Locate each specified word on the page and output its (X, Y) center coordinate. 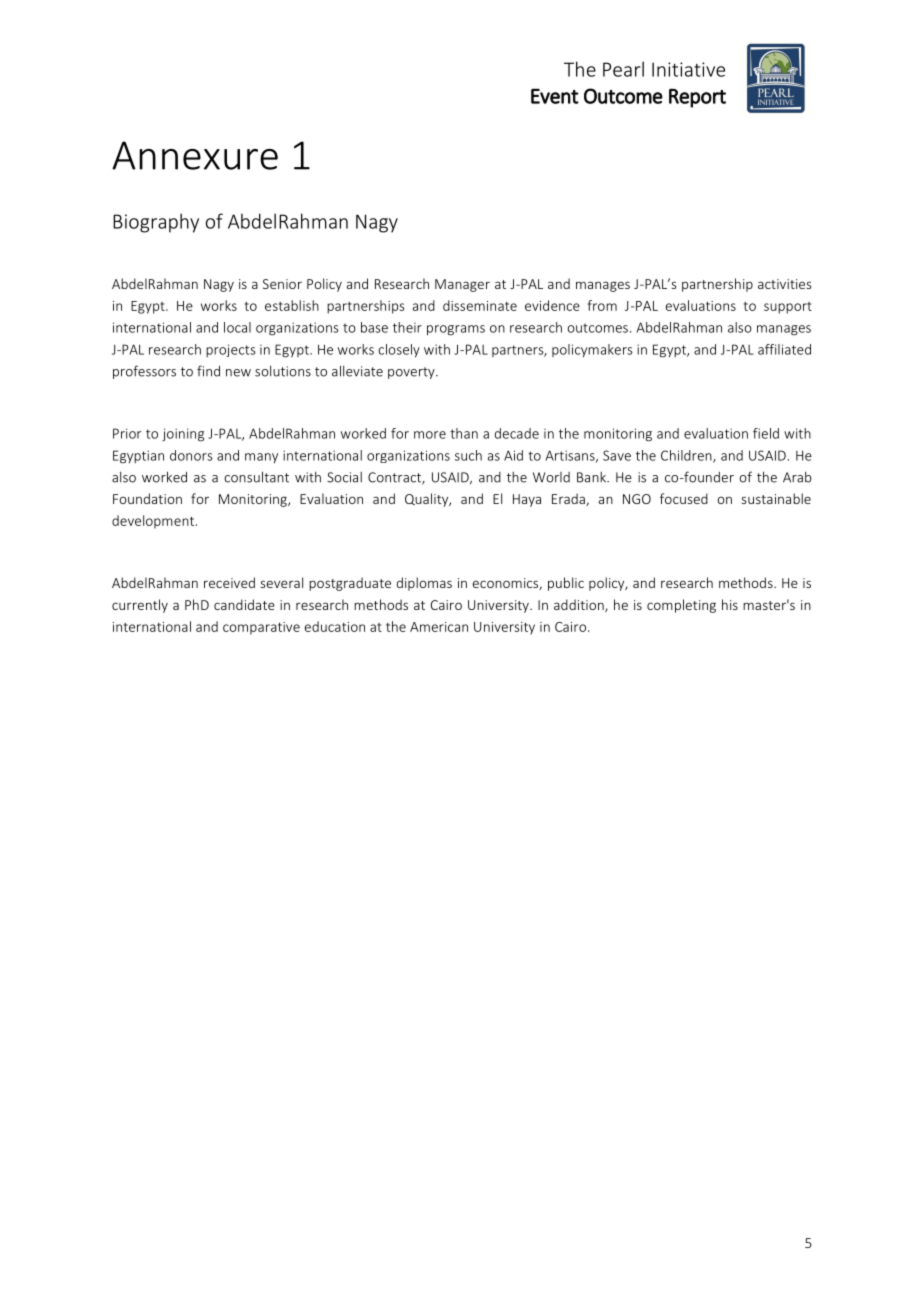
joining (183, 435)
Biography (156, 223)
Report (697, 98)
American (439, 627)
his (730, 604)
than (464, 433)
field (766, 433)
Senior (282, 284)
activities (784, 284)
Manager (462, 285)
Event (555, 96)
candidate (244, 604)
